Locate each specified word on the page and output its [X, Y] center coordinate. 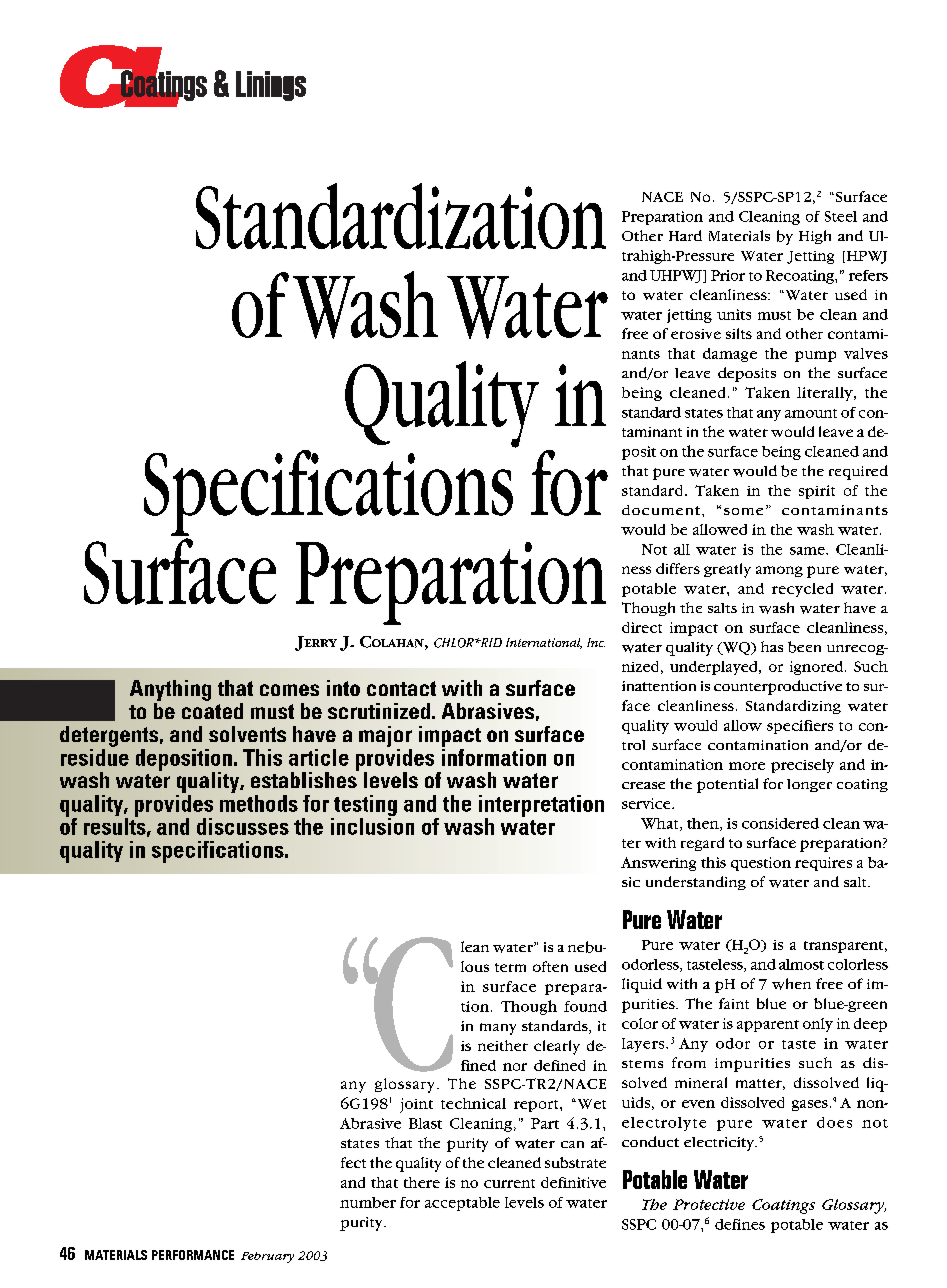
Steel [841, 216]
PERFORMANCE [193, 1255]
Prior [728, 275]
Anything [170, 690]
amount [811, 413]
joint [416, 1105]
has [772, 646]
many [498, 1029]
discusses [243, 826]
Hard [685, 235]
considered [780, 823]
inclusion [372, 825]
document [662, 510]
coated [212, 709]
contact [401, 688]
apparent [768, 1026]
